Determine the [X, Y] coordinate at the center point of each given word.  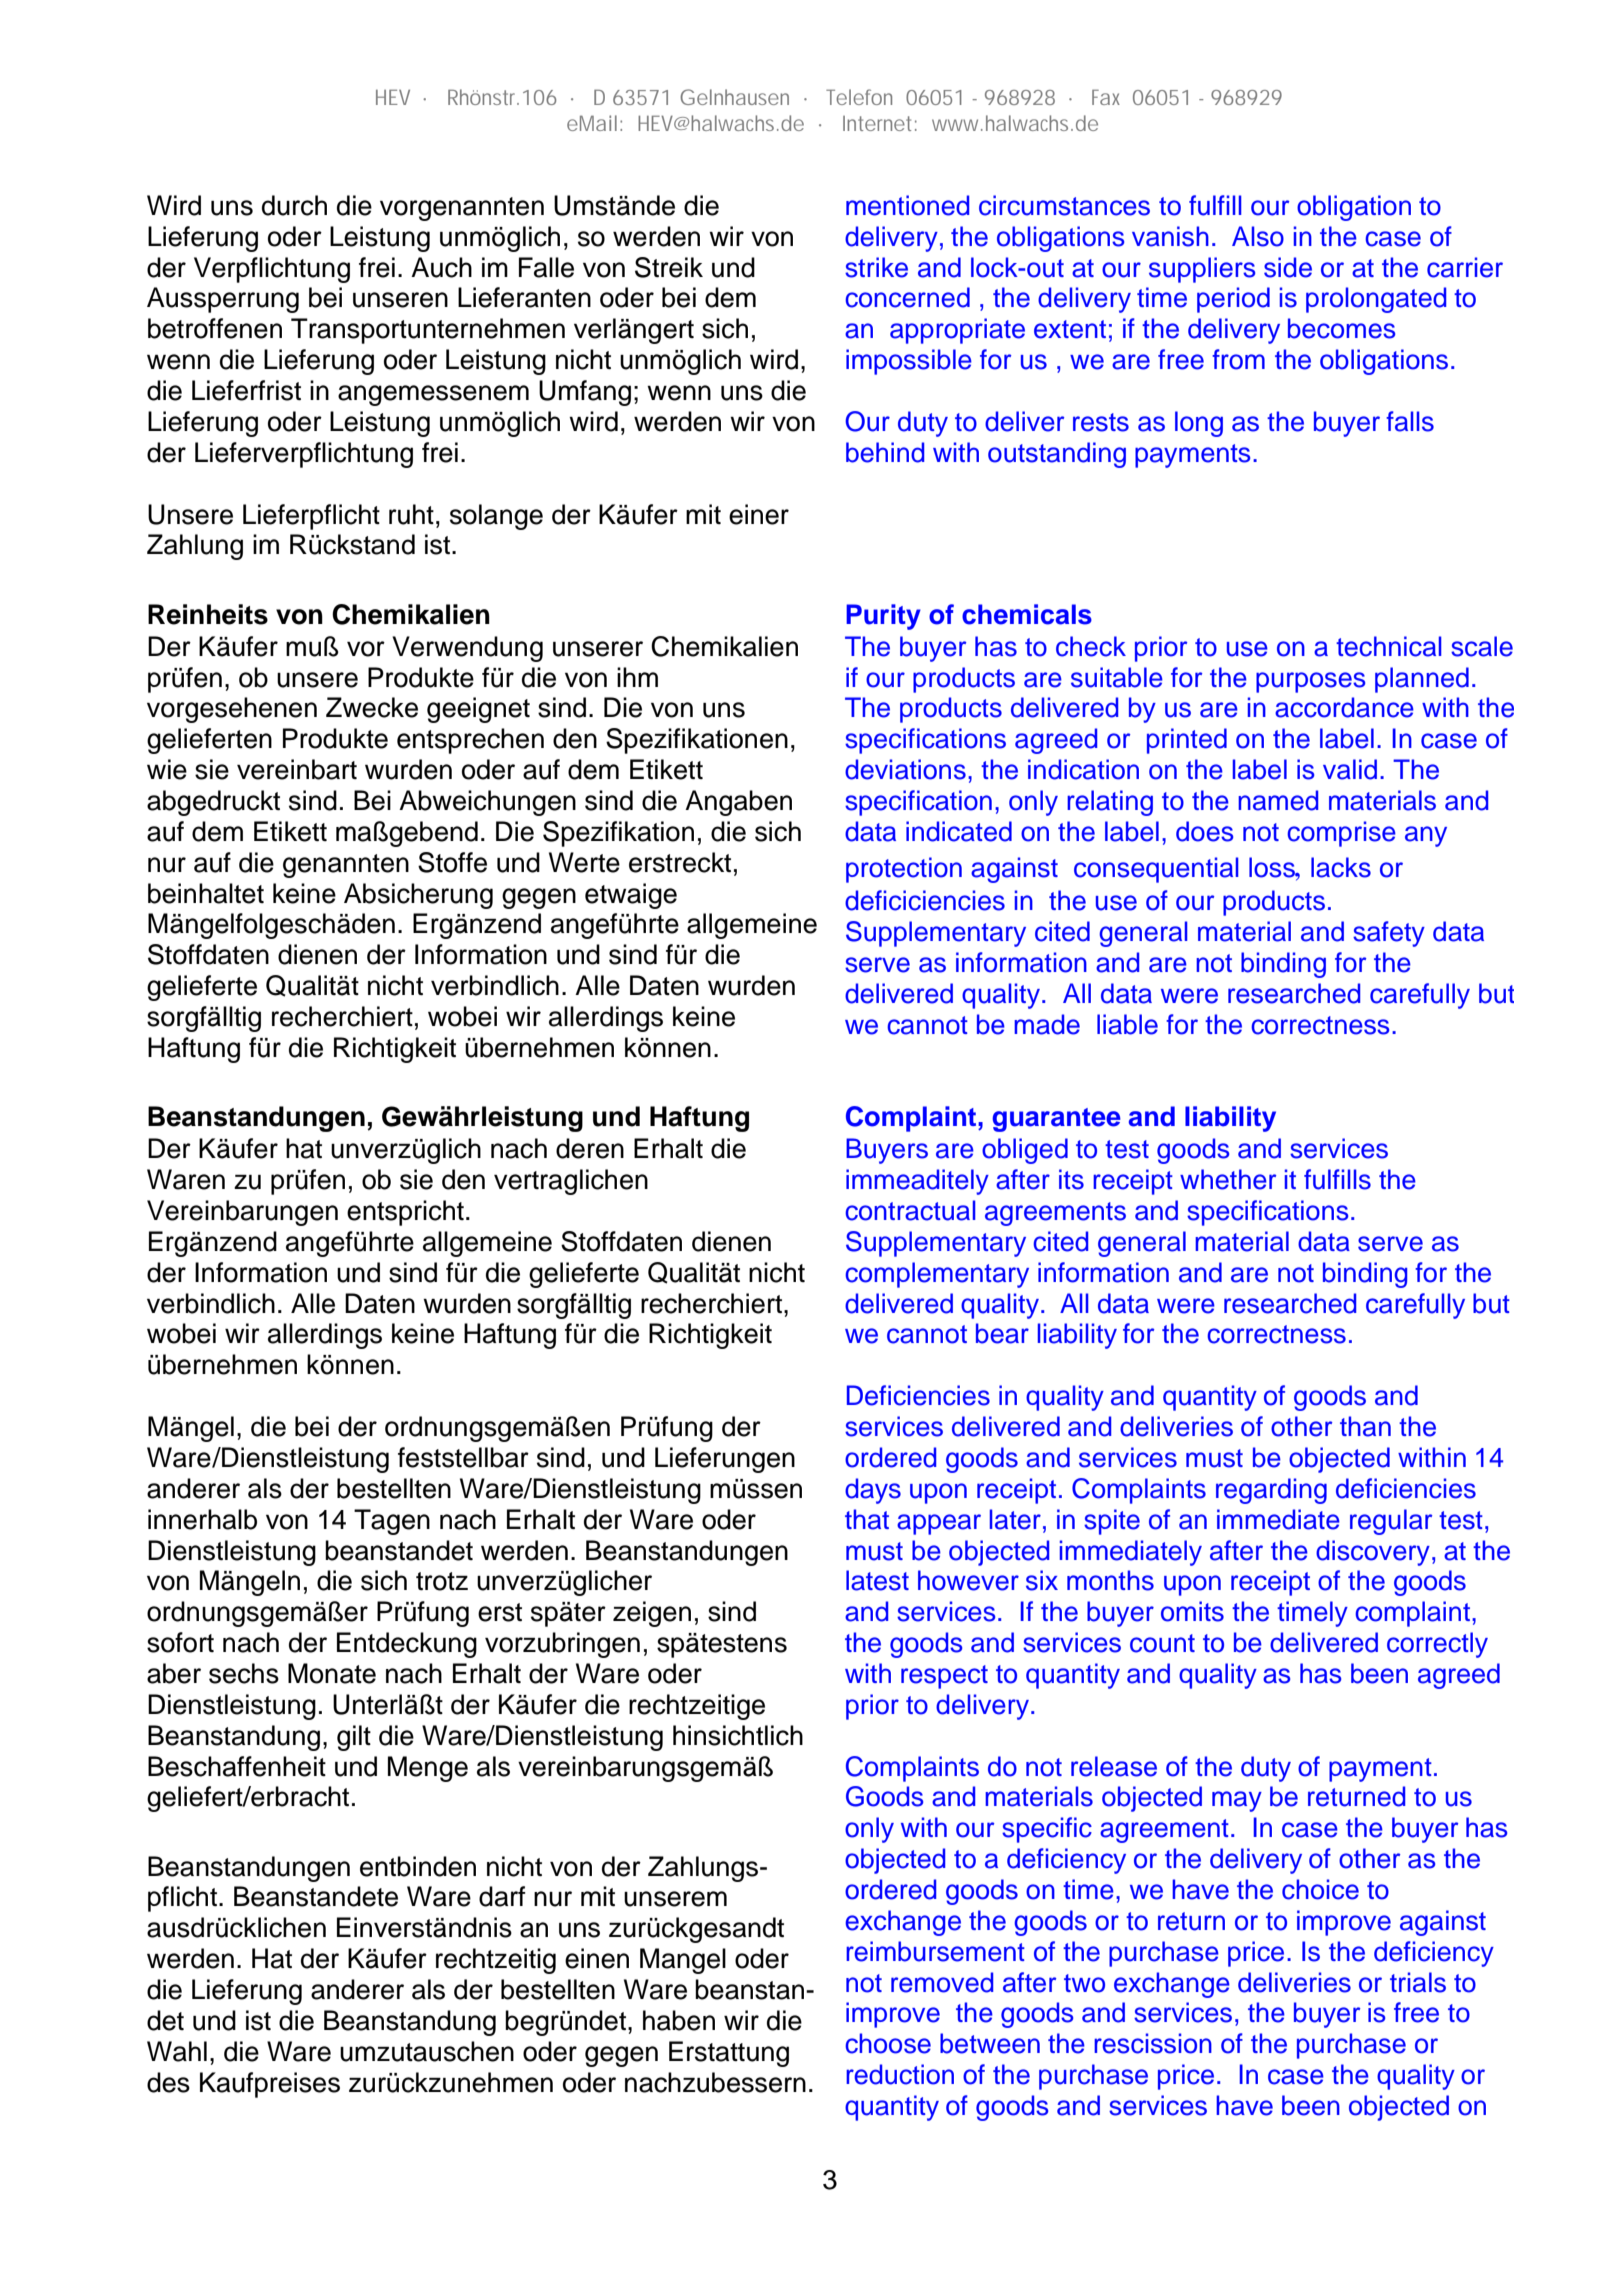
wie [167, 769]
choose [888, 2043]
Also [1258, 236]
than [1365, 1426]
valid [1350, 769]
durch [294, 205]
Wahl [177, 2051]
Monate [332, 1673]
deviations [905, 769]
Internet [877, 123]
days [873, 1491]
